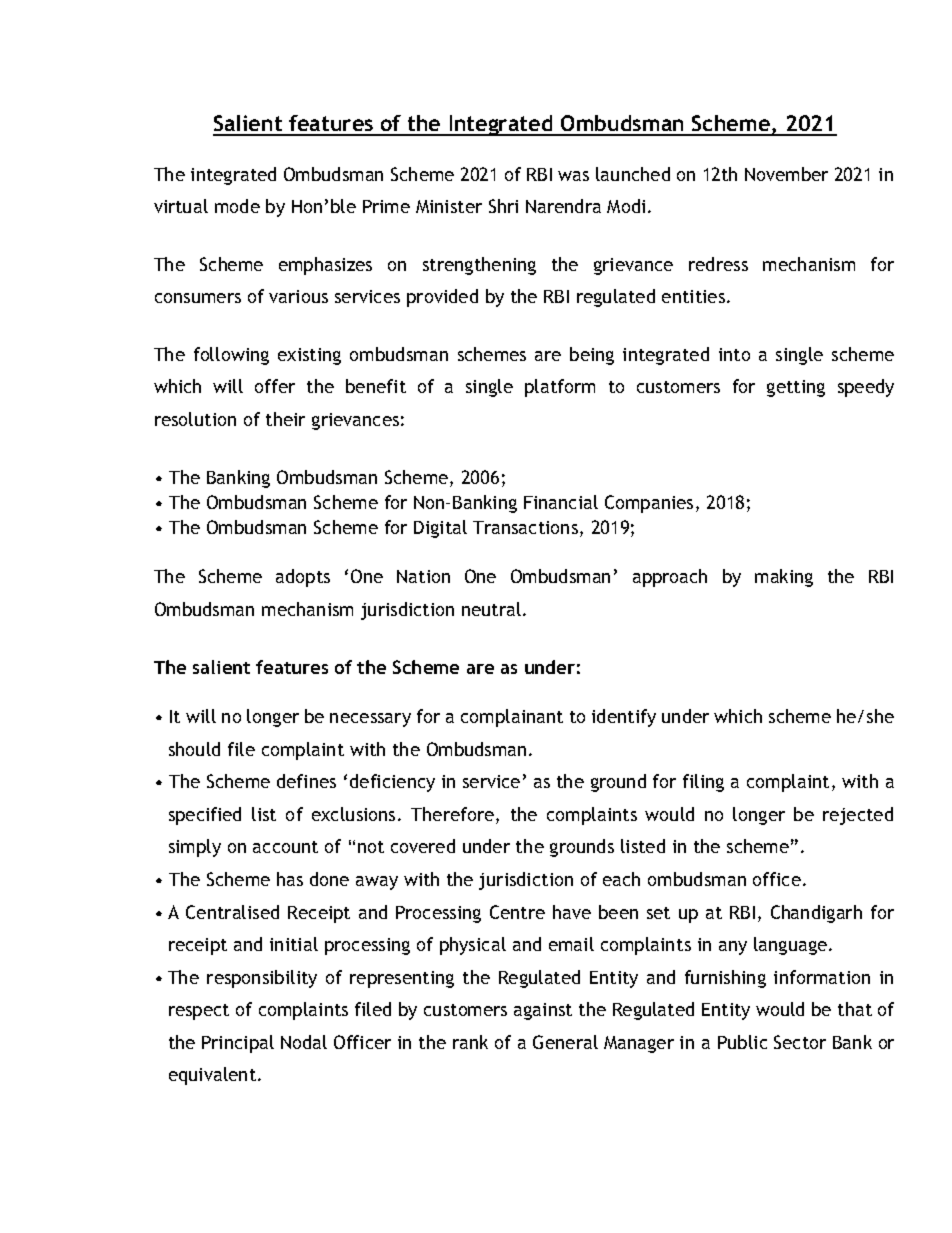 Image resolution: width=952 pixels, height=1233 pixels. I want to click on neutral, so click(493, 609).
